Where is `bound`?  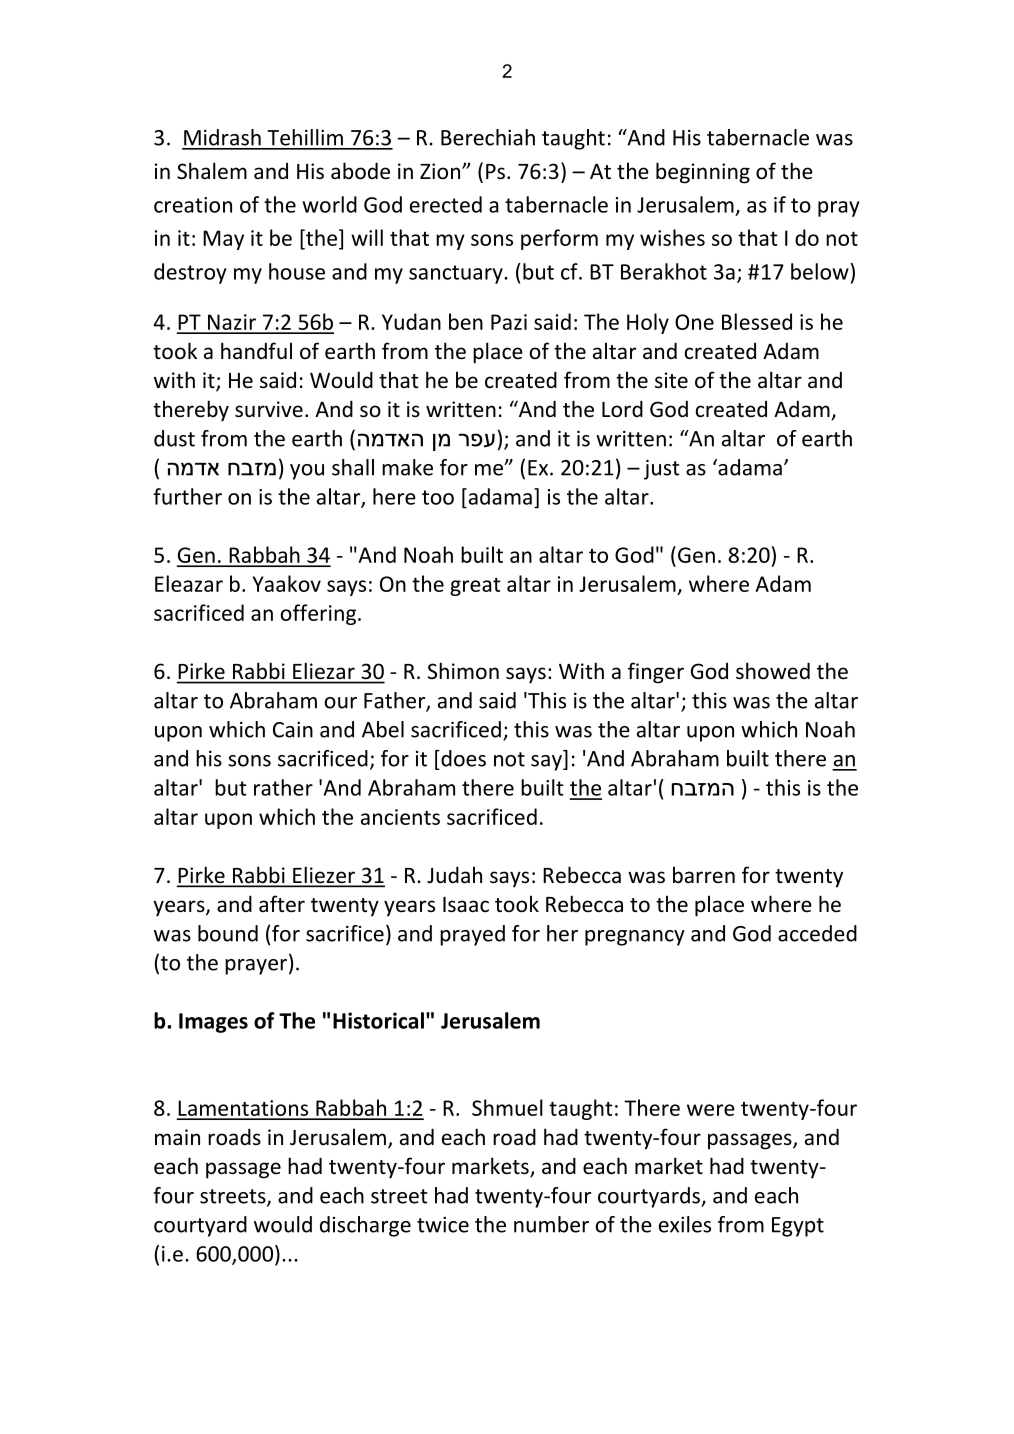 bound is located at coordinates (228, 933).
